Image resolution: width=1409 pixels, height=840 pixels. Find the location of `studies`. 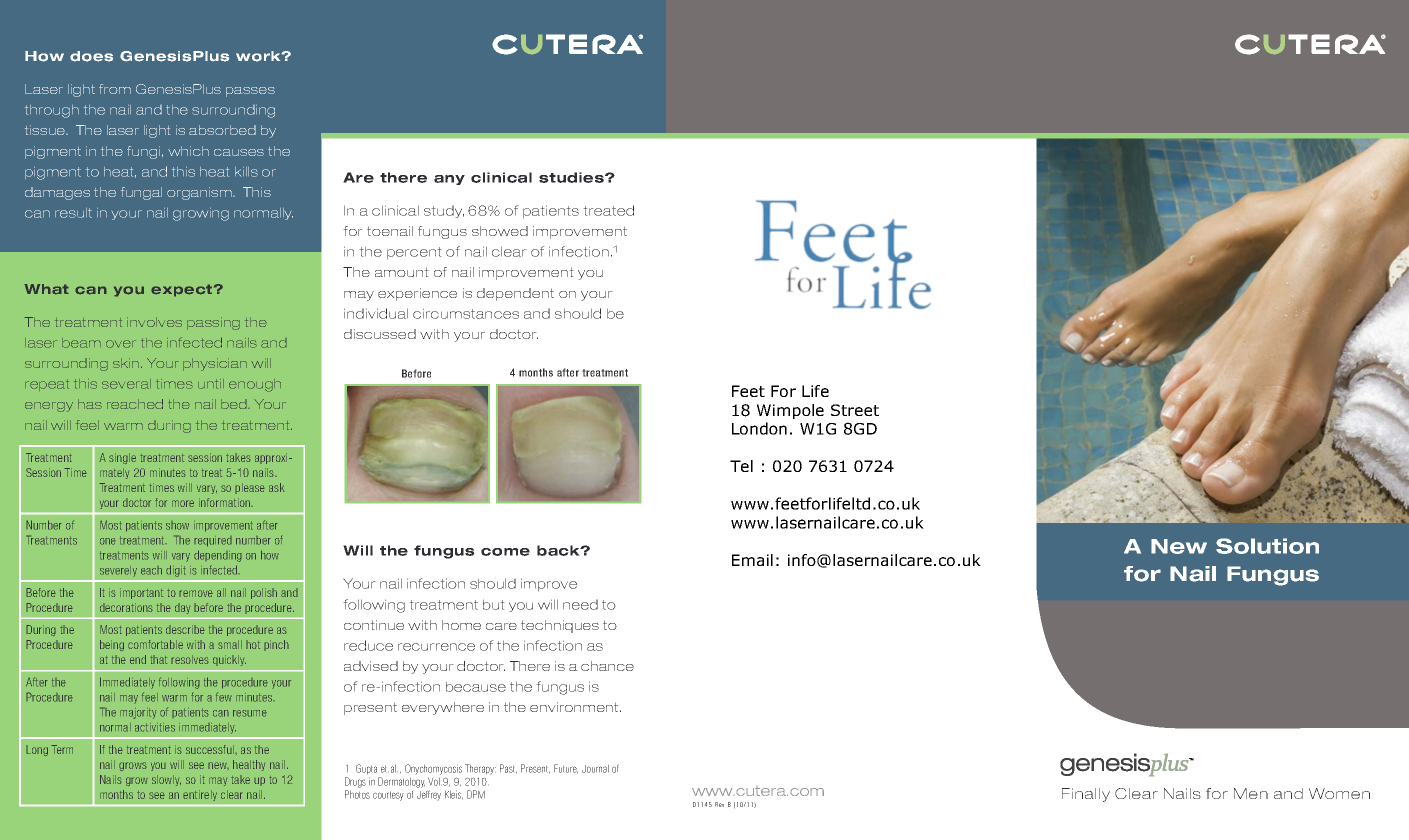

studies is located at coordinates (572, 177).
